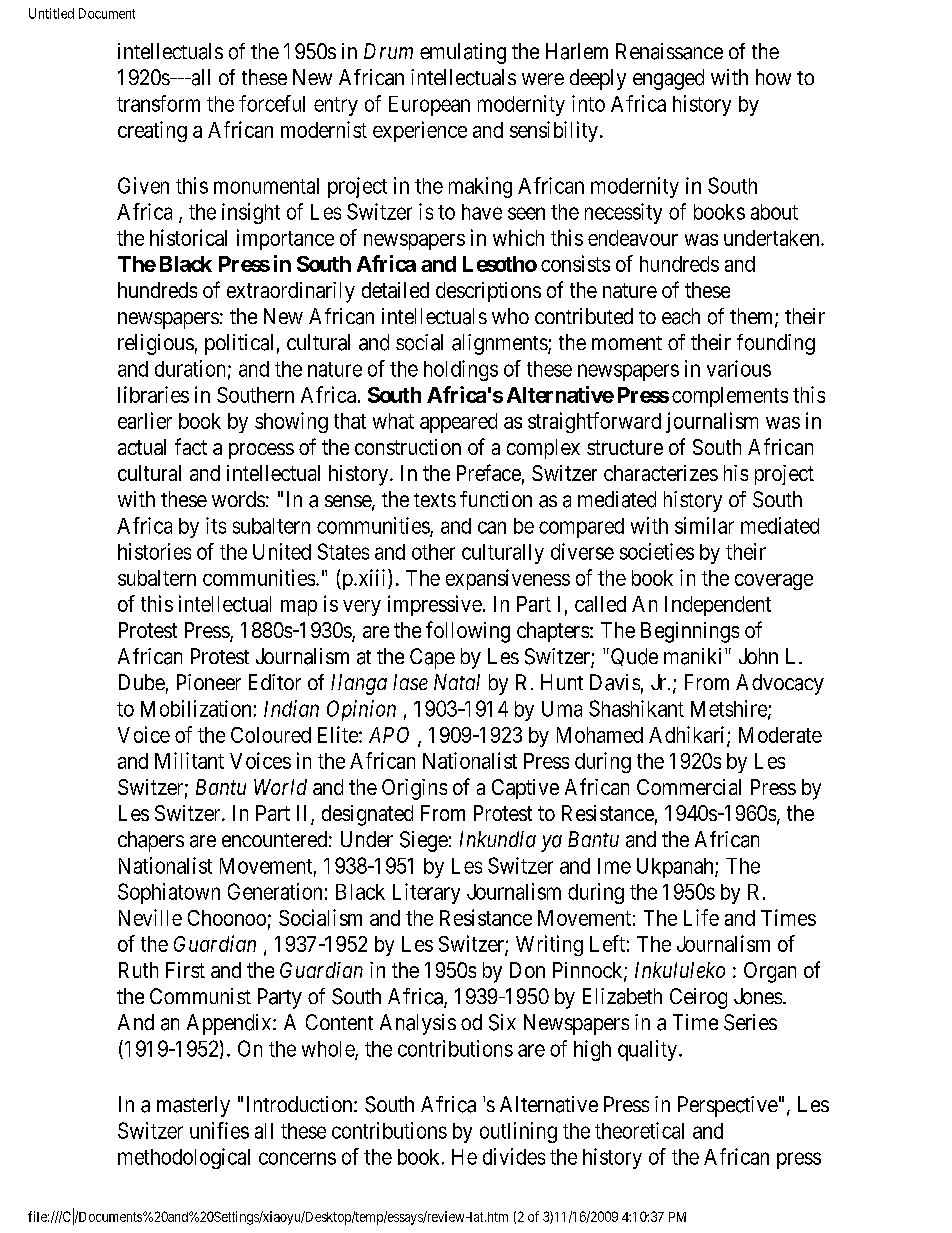 This screenshot has height=1233, width=952. Describe the element at coordinates (633, 238) in the screenshot. I see `endeavour` at that location.
